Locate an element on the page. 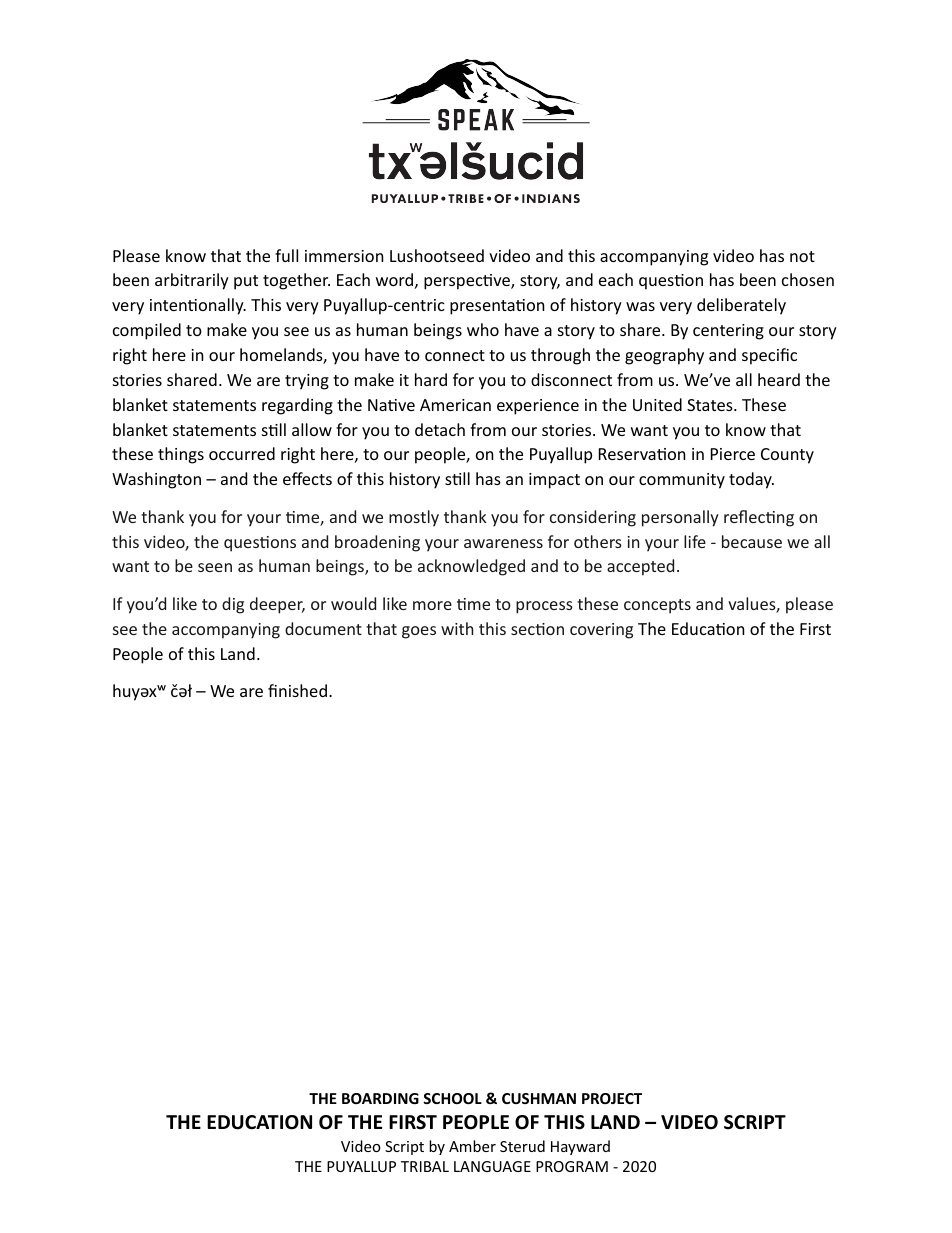 This document has width=952, height=1233. PROJECT is located at coordinates (612, 1098).
